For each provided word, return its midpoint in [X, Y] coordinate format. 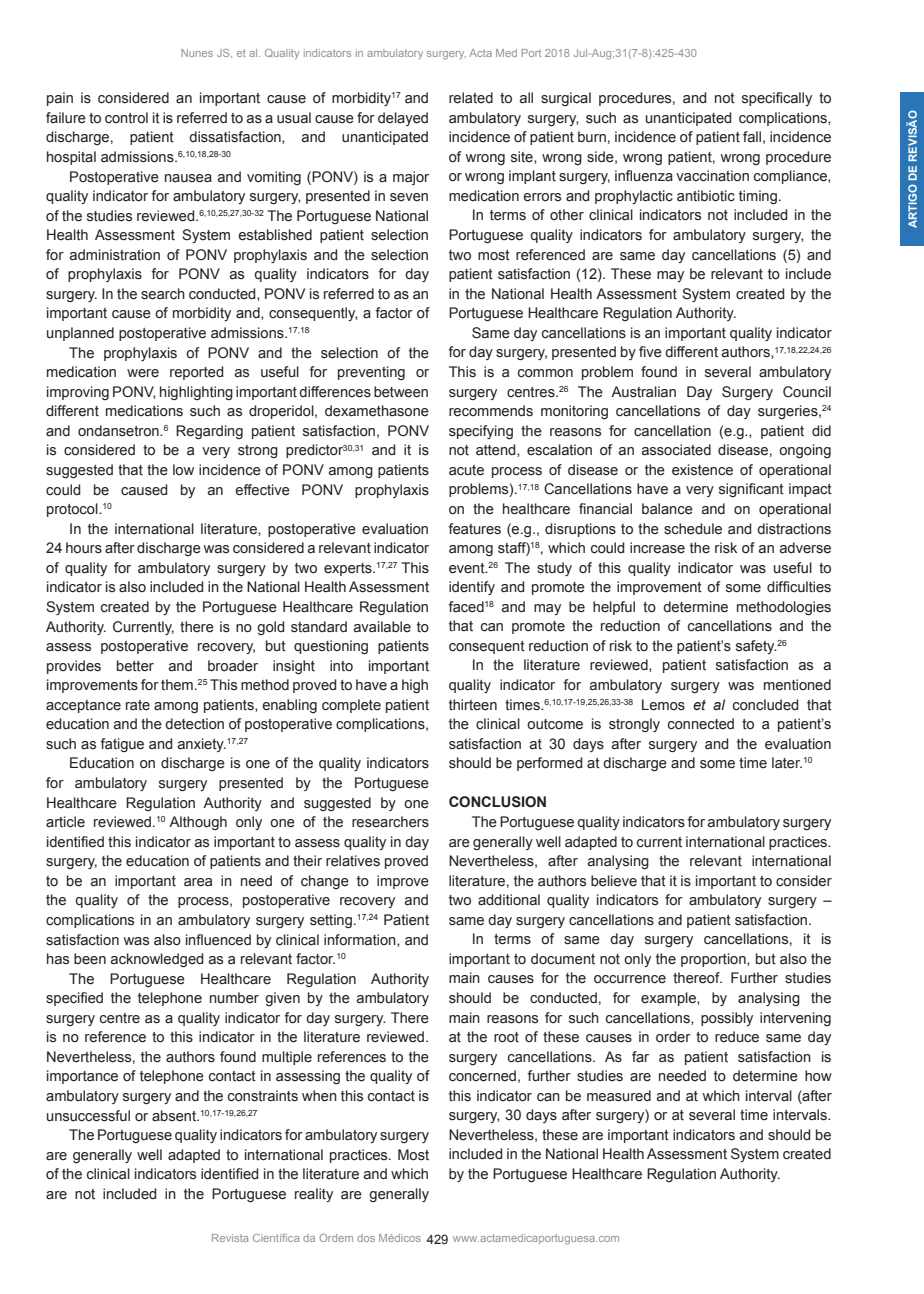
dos [366, 1238]
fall [752, 137]
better [135, 666]
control [126, 118]
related [471, 98]
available [382, 627]
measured [619, 1096]
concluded [765, 705]
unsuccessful [88, 1116]
